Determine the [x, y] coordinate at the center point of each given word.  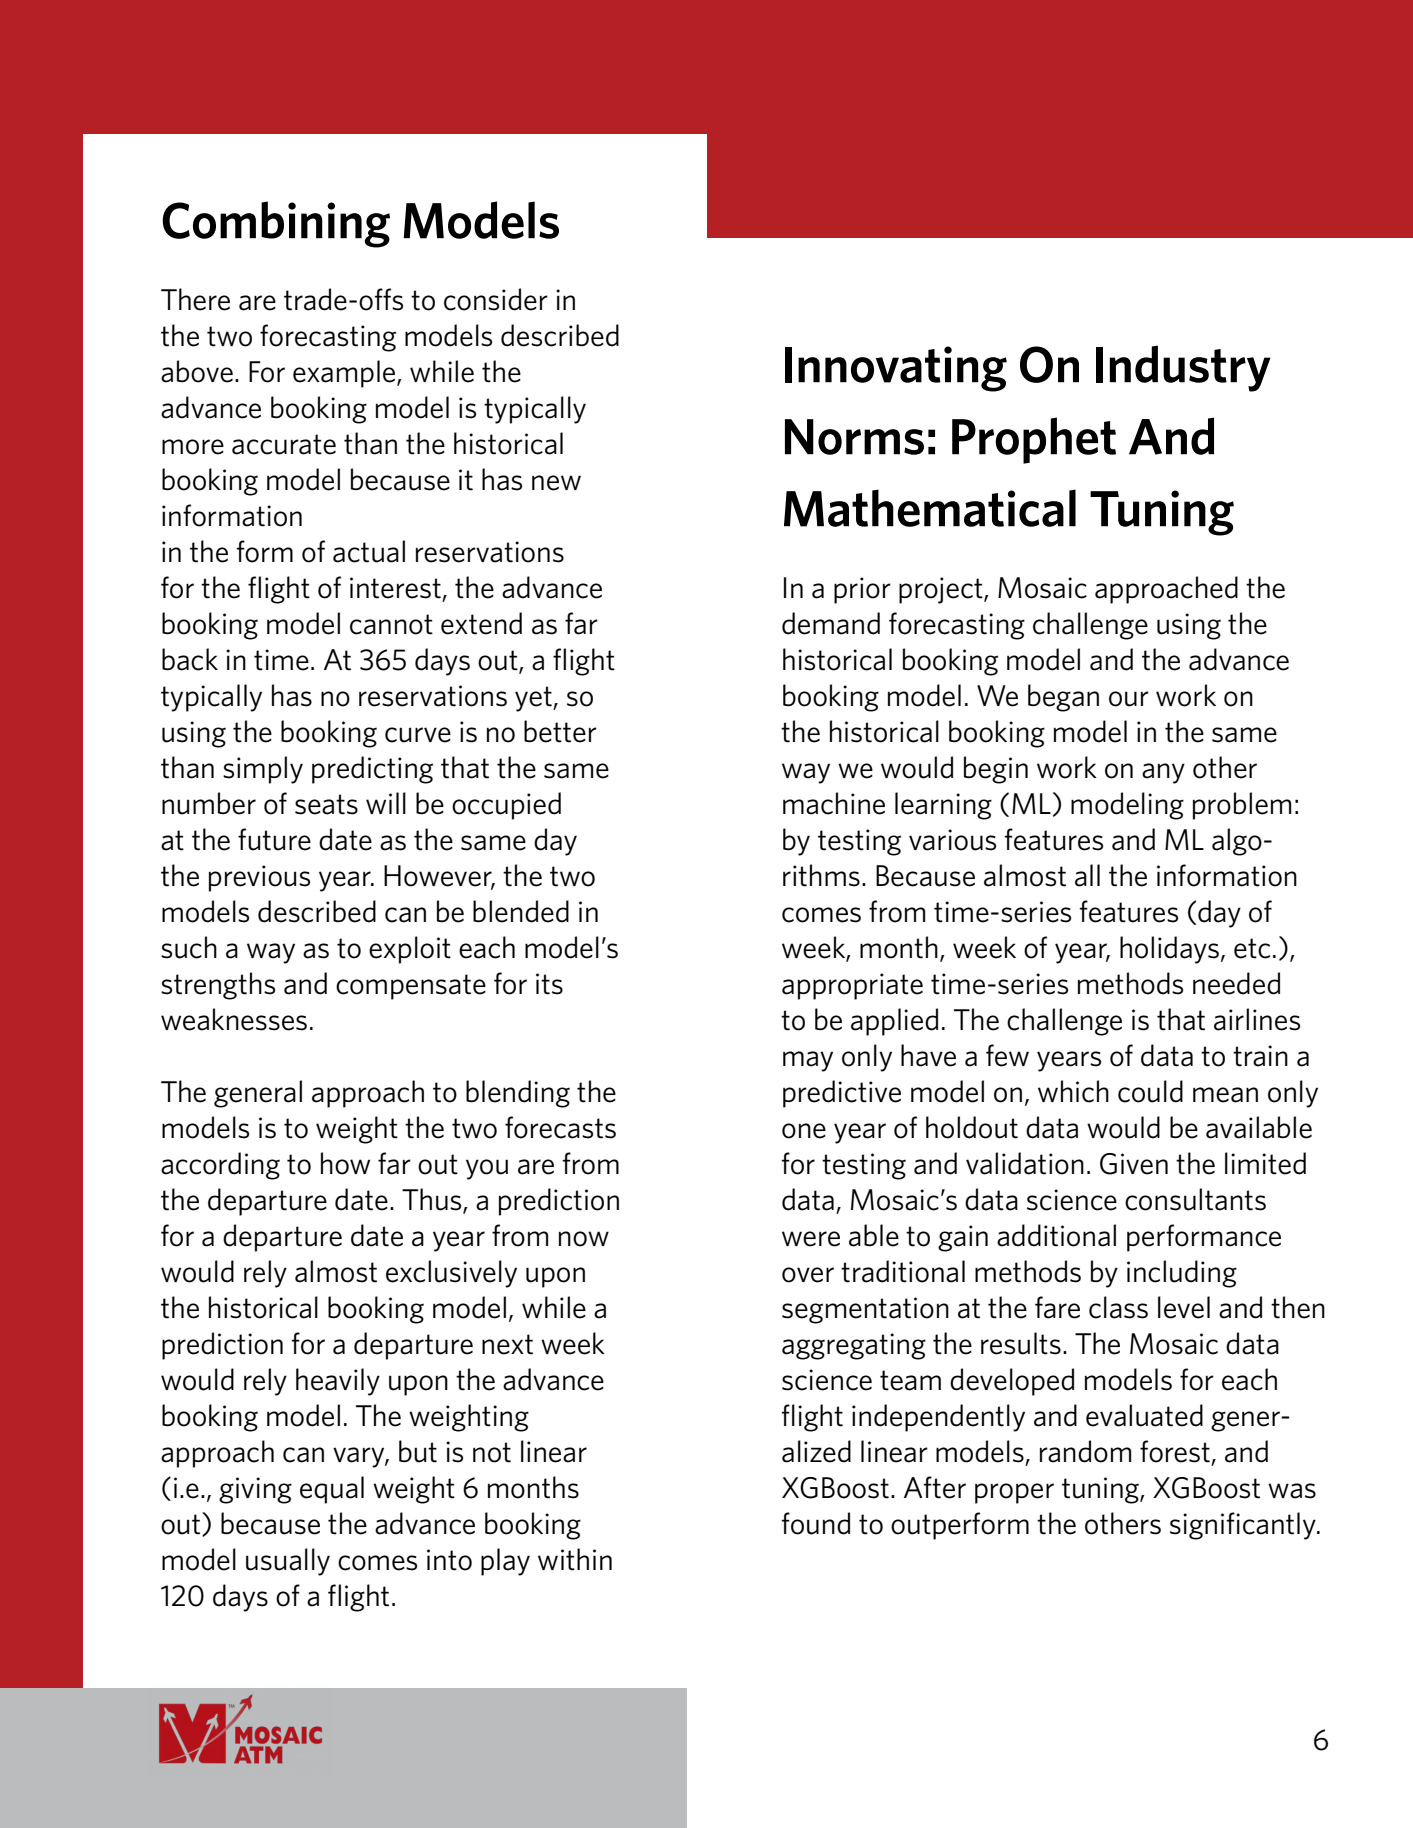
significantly [1244, 1526]
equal [332, 1490]
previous [259, 878]
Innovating [896, 369]
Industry [1183, 368]
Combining [276, 224]
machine [834, 803]
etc [1252, 948]
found [816, 1523]
